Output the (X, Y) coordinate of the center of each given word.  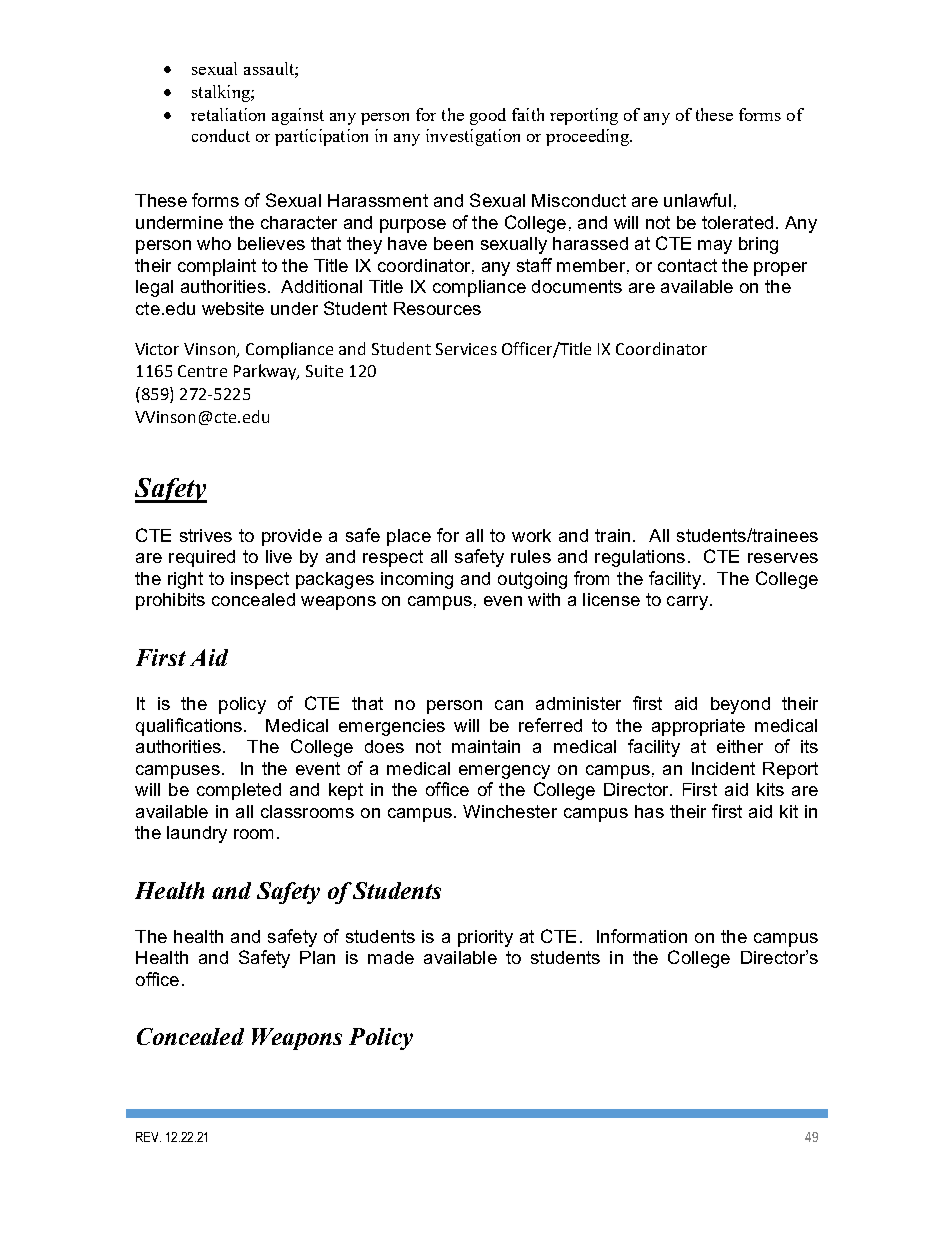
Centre (202, 371)
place (409, 537)
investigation (473, 137)
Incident (723, 768)
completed (239, 791)
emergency (504, 772)
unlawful (697, 200)
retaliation (228, 114)
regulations (640, 558)
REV (148, 1137)
